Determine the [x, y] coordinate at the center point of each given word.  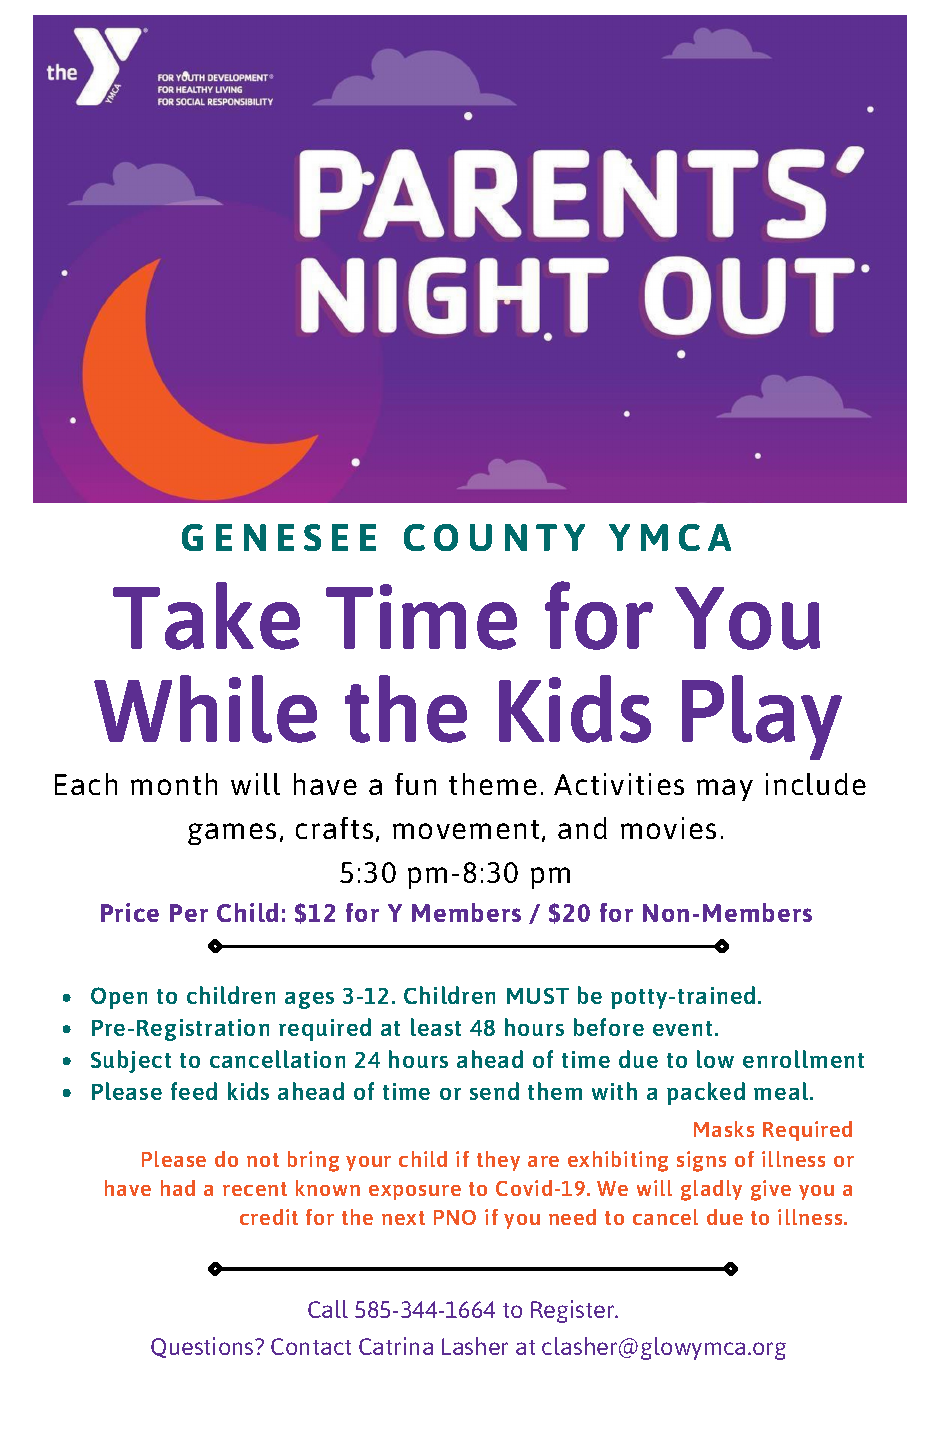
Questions [203, 1347]
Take [206, 616]
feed [194, 1091]
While [205, 709]
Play [762, 717]
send [494, 1091]
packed [706, 1093]
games [232, 834]
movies [668, 828]
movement [466, 829]
